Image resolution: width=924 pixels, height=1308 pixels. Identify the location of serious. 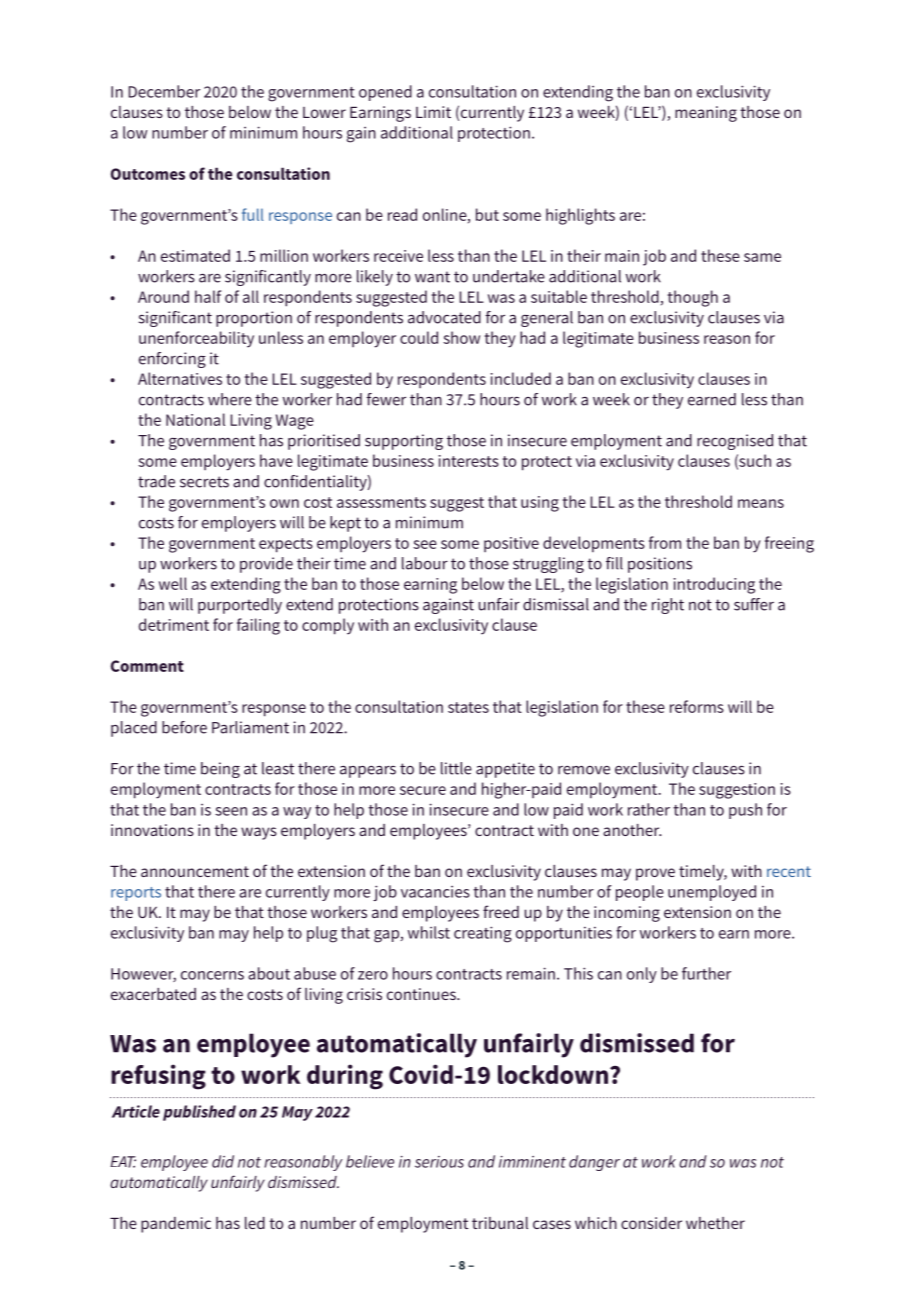
(439, 1162).
